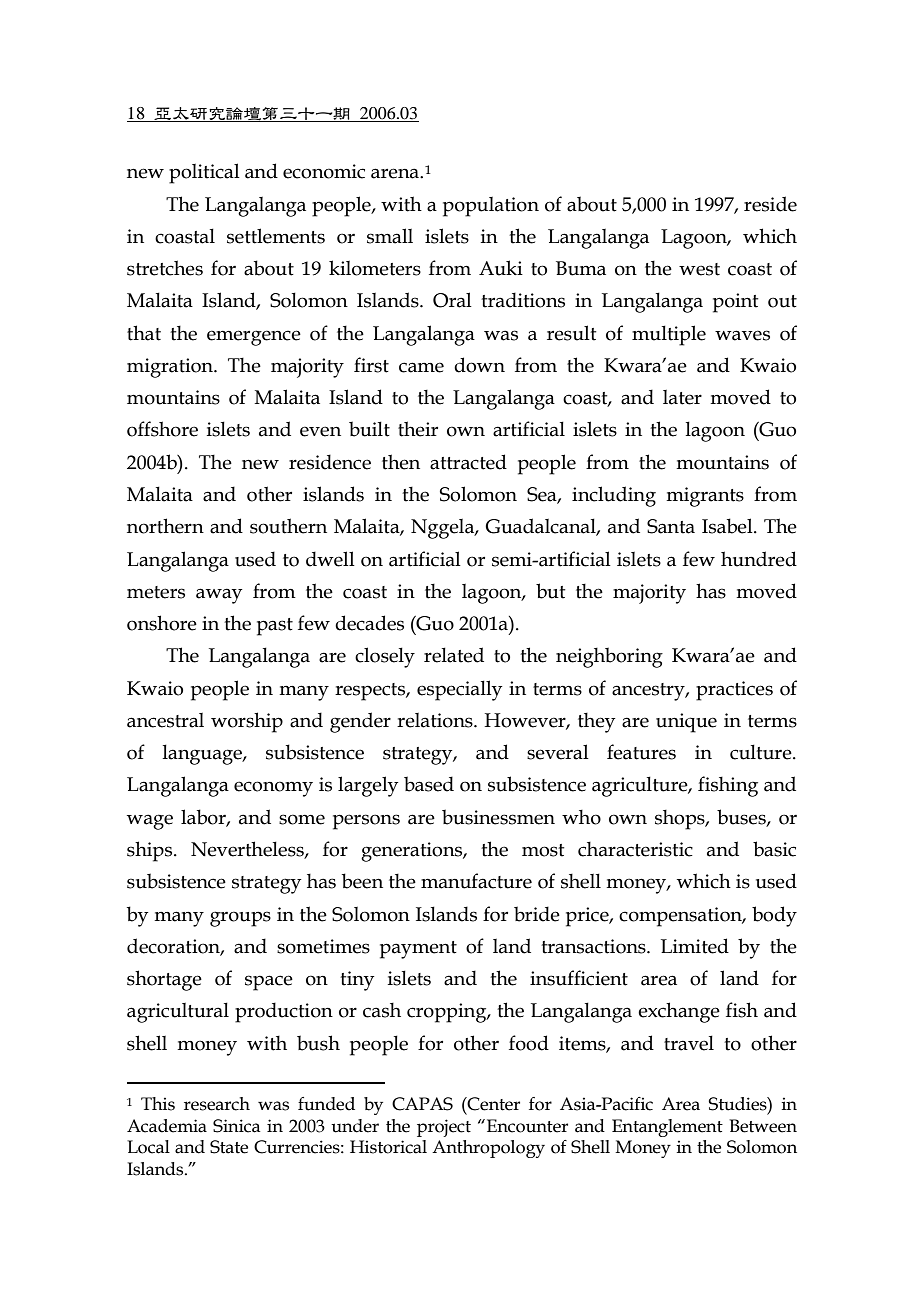 Image resolution: width=924 pixels, height=1307 pixels. What do you see at coordinates (491, 207) in the page?
I see `population` at bounding box center [491, 207].
